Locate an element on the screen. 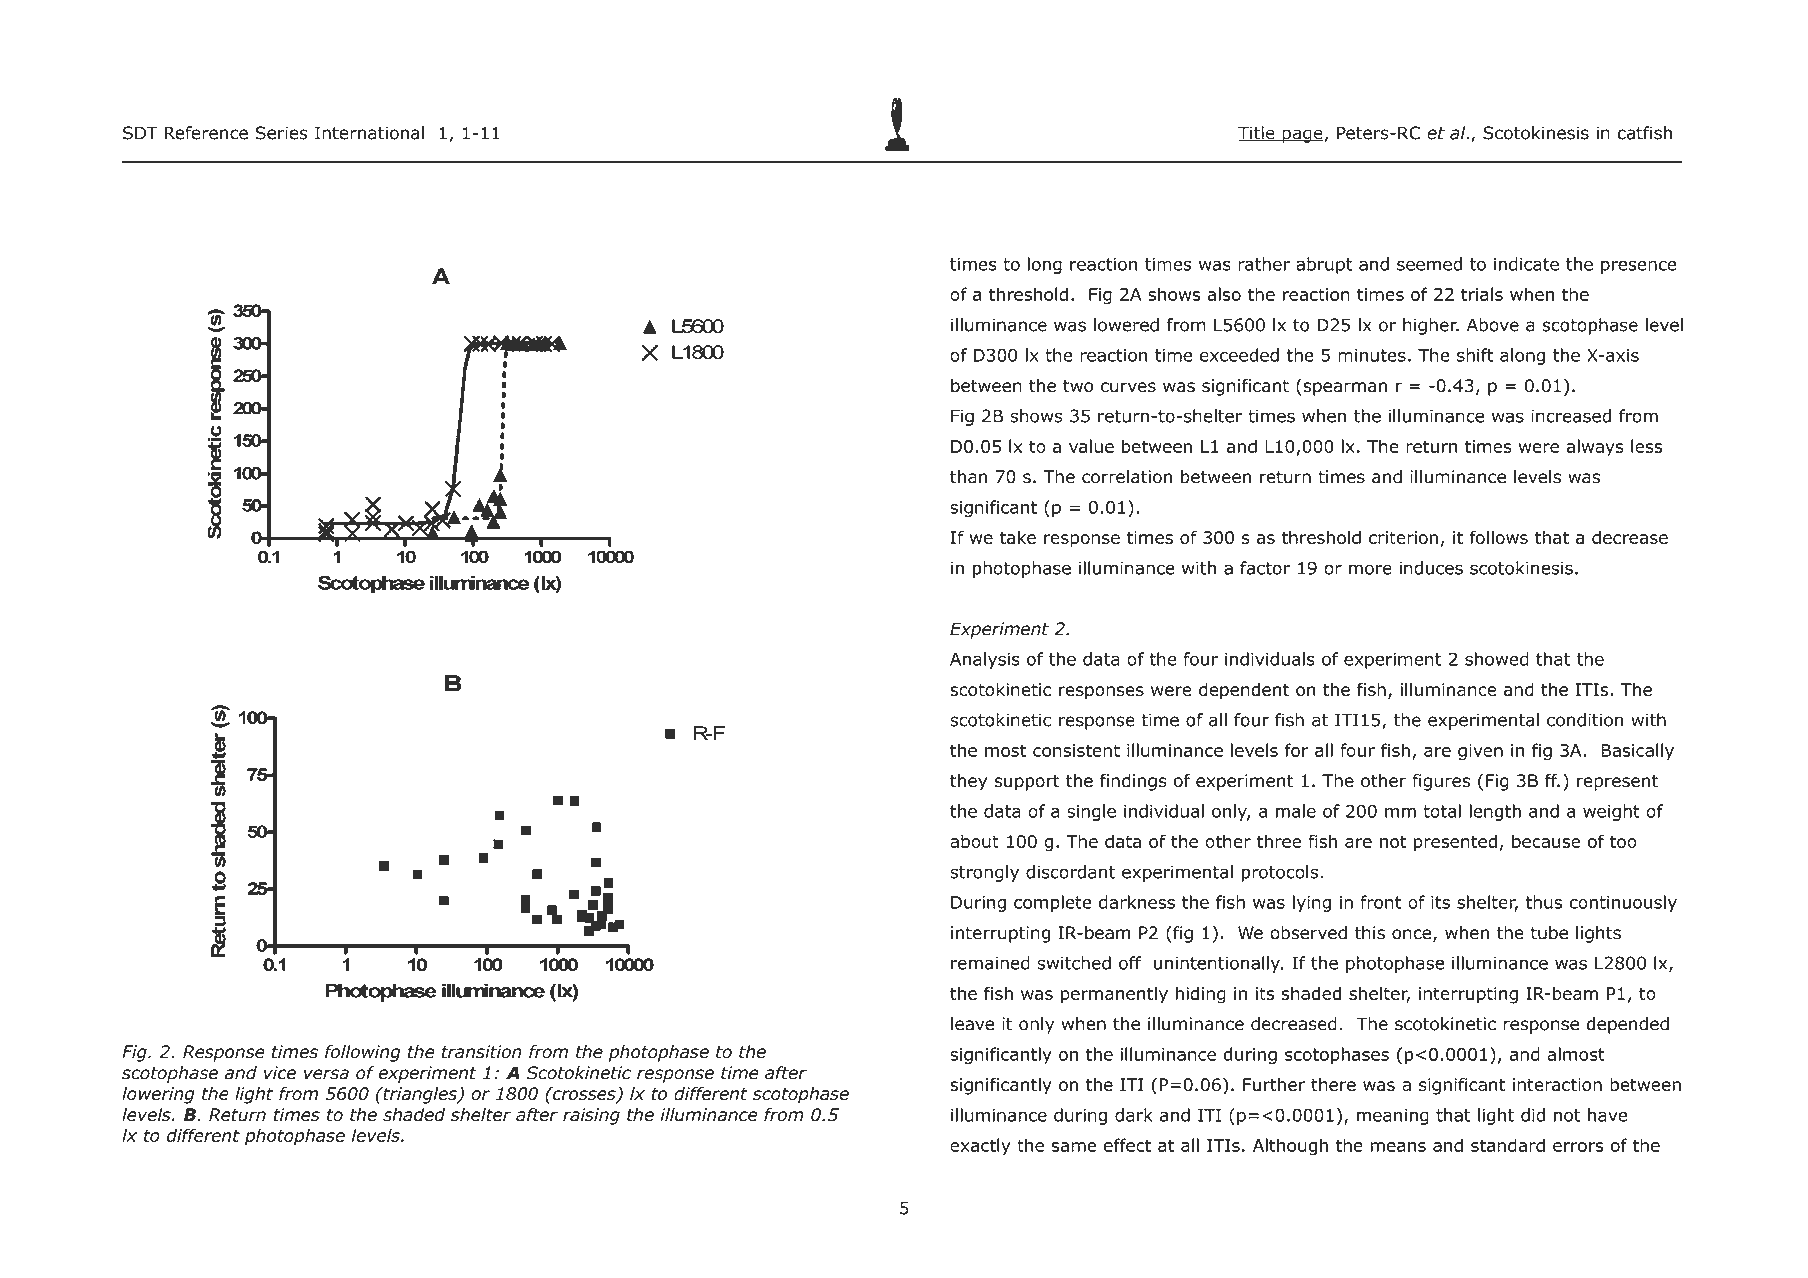 Image resolution: width=1808 pixels, height=1278 pixels. take is located at coordinates (1018, 537).
